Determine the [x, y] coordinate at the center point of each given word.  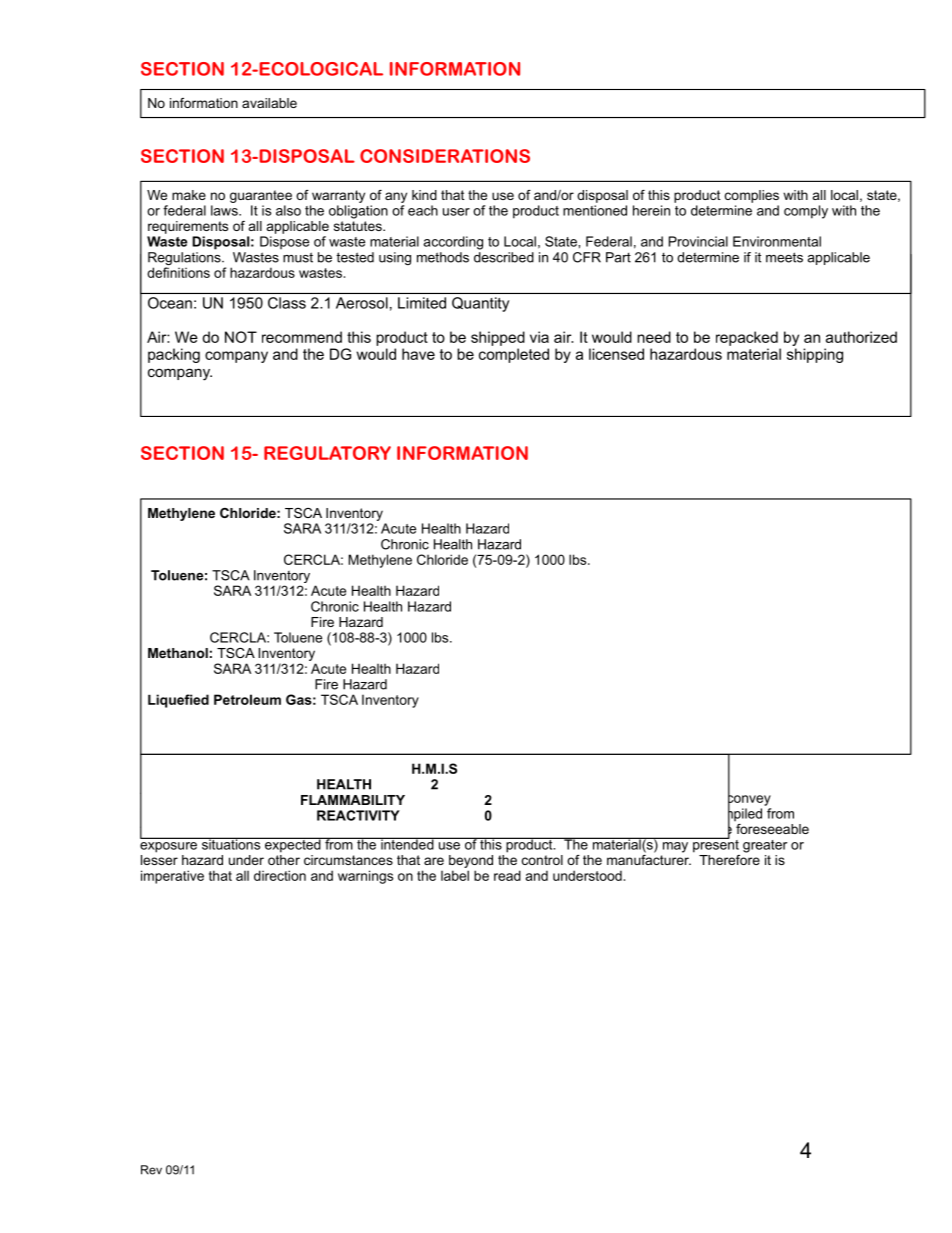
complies [752, 196]
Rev [151, 1170]
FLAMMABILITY [353, 800]
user [456, 212]
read [507, 875]
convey [749, 800]
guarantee [261, 196]
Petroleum [247, 699]
